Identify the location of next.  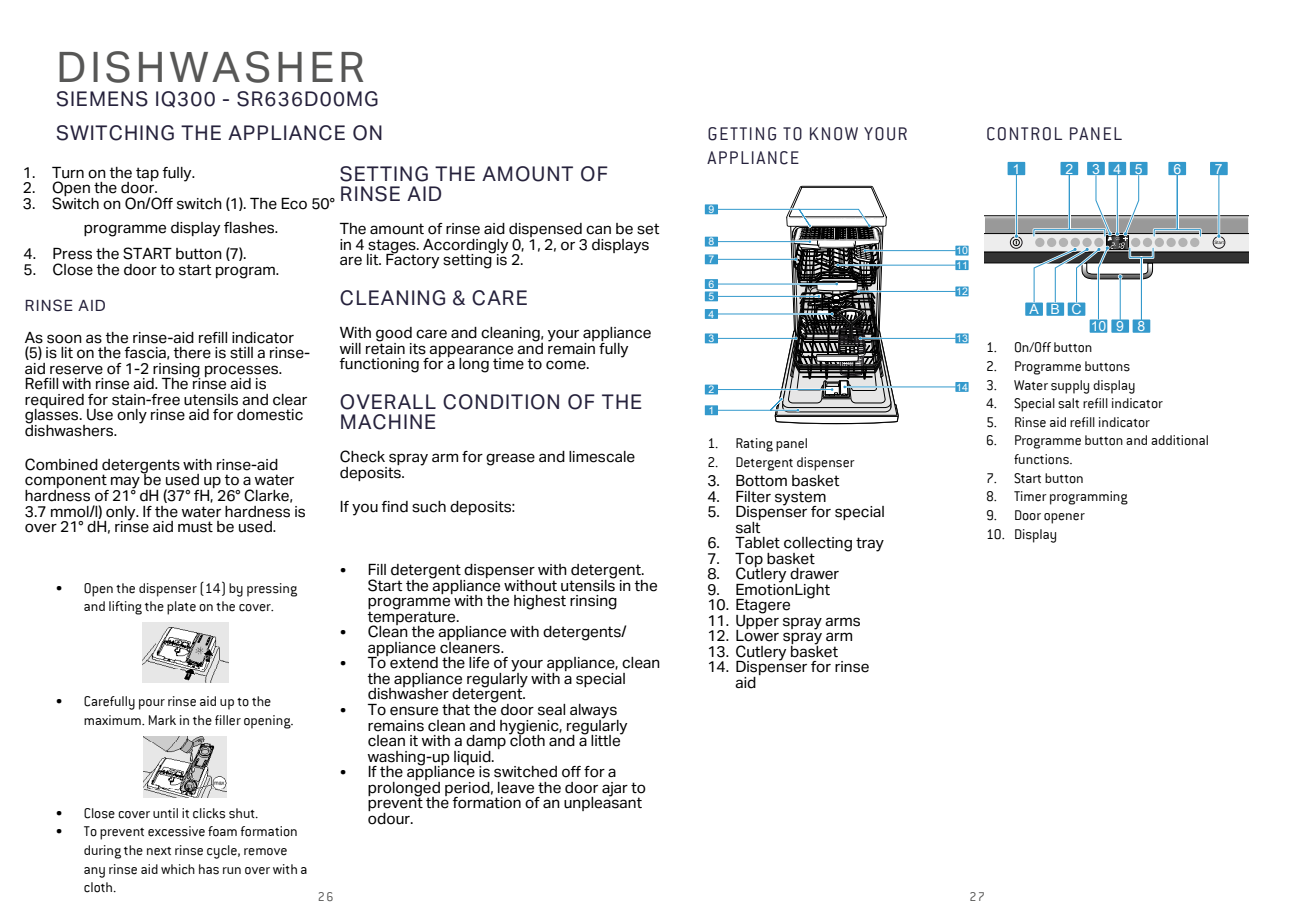
(159, 851).
